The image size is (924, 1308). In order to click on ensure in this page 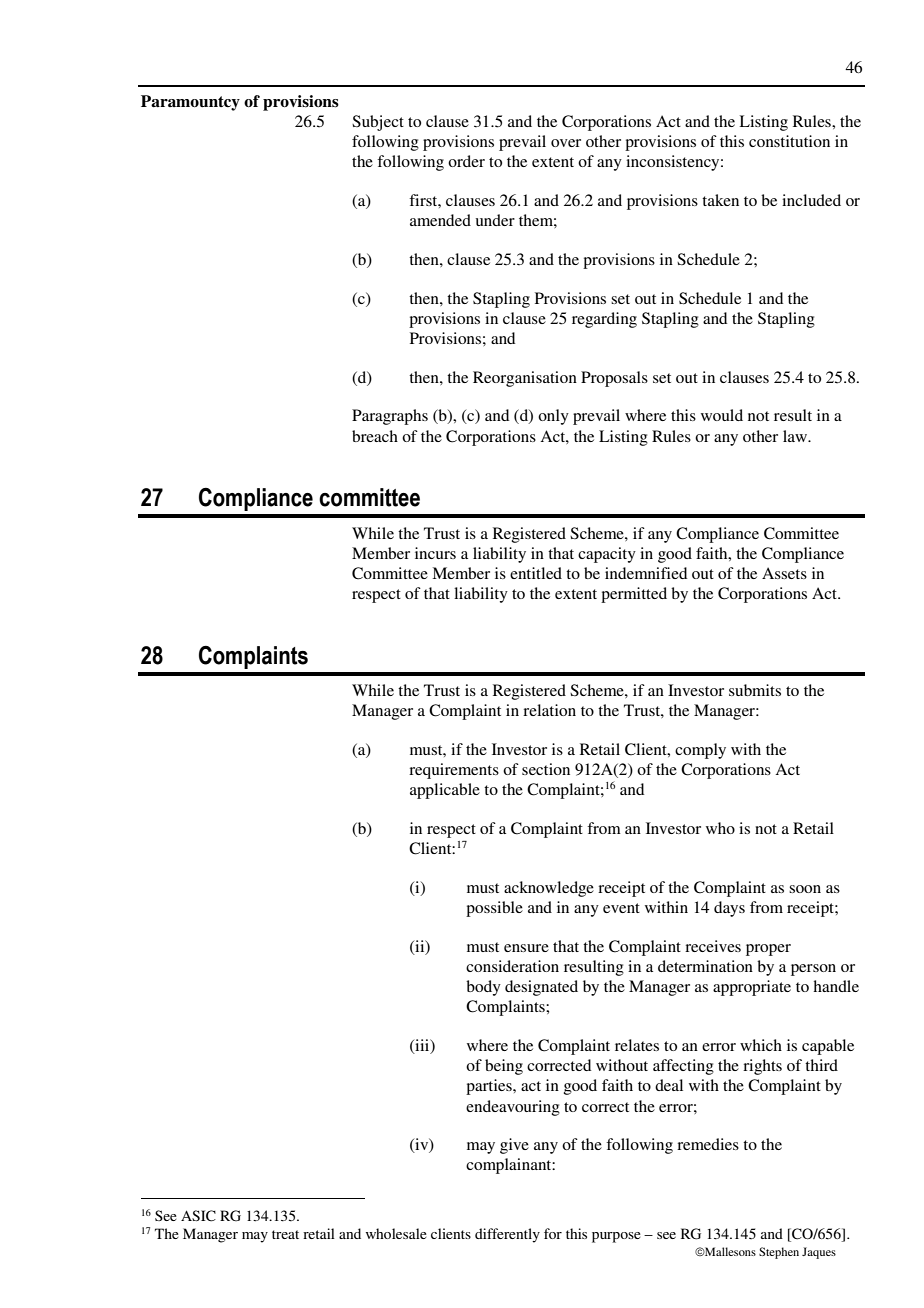, I will do `click(526, 948)`.
